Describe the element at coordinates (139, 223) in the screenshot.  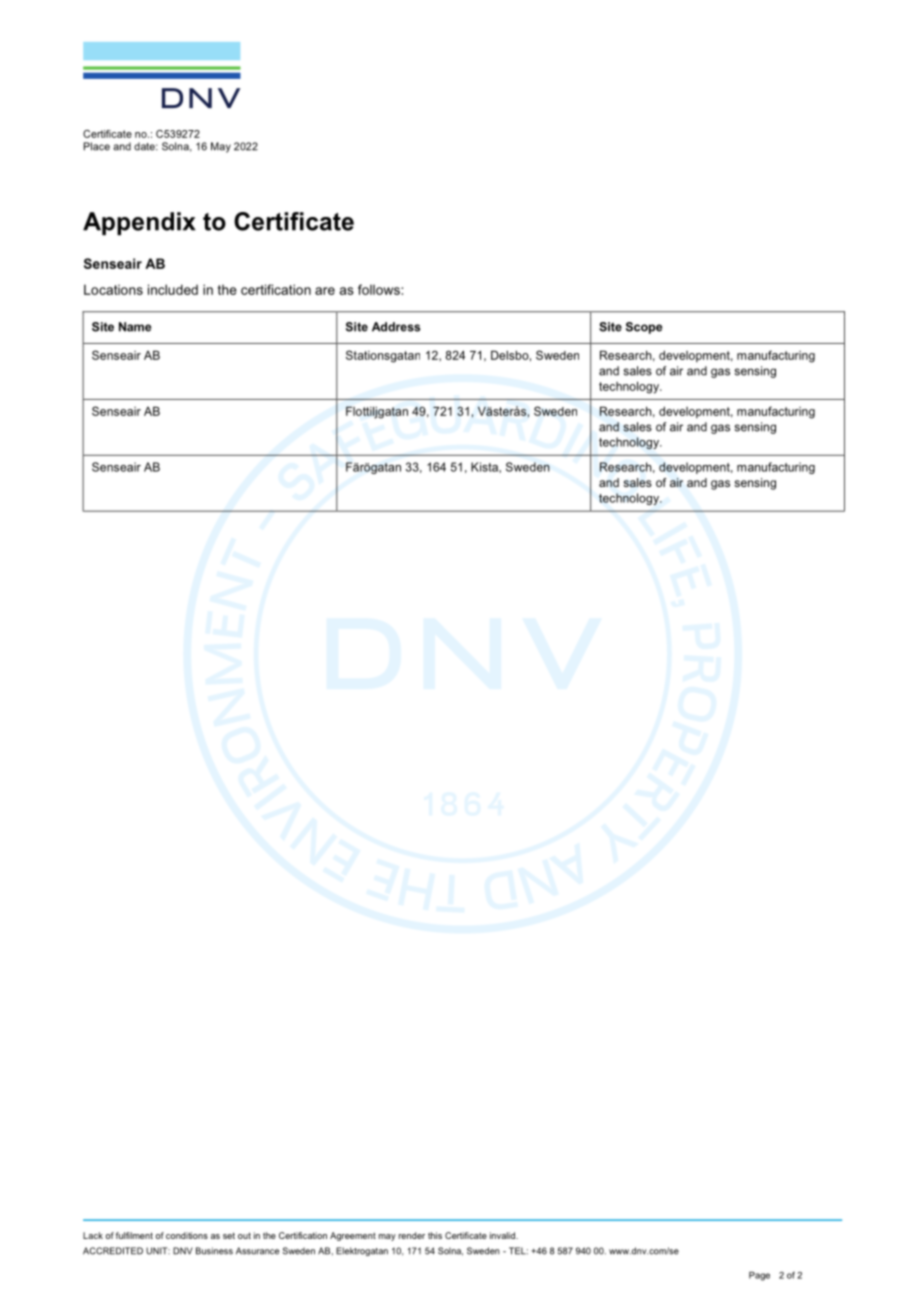
I see `Appendix` at that location.
